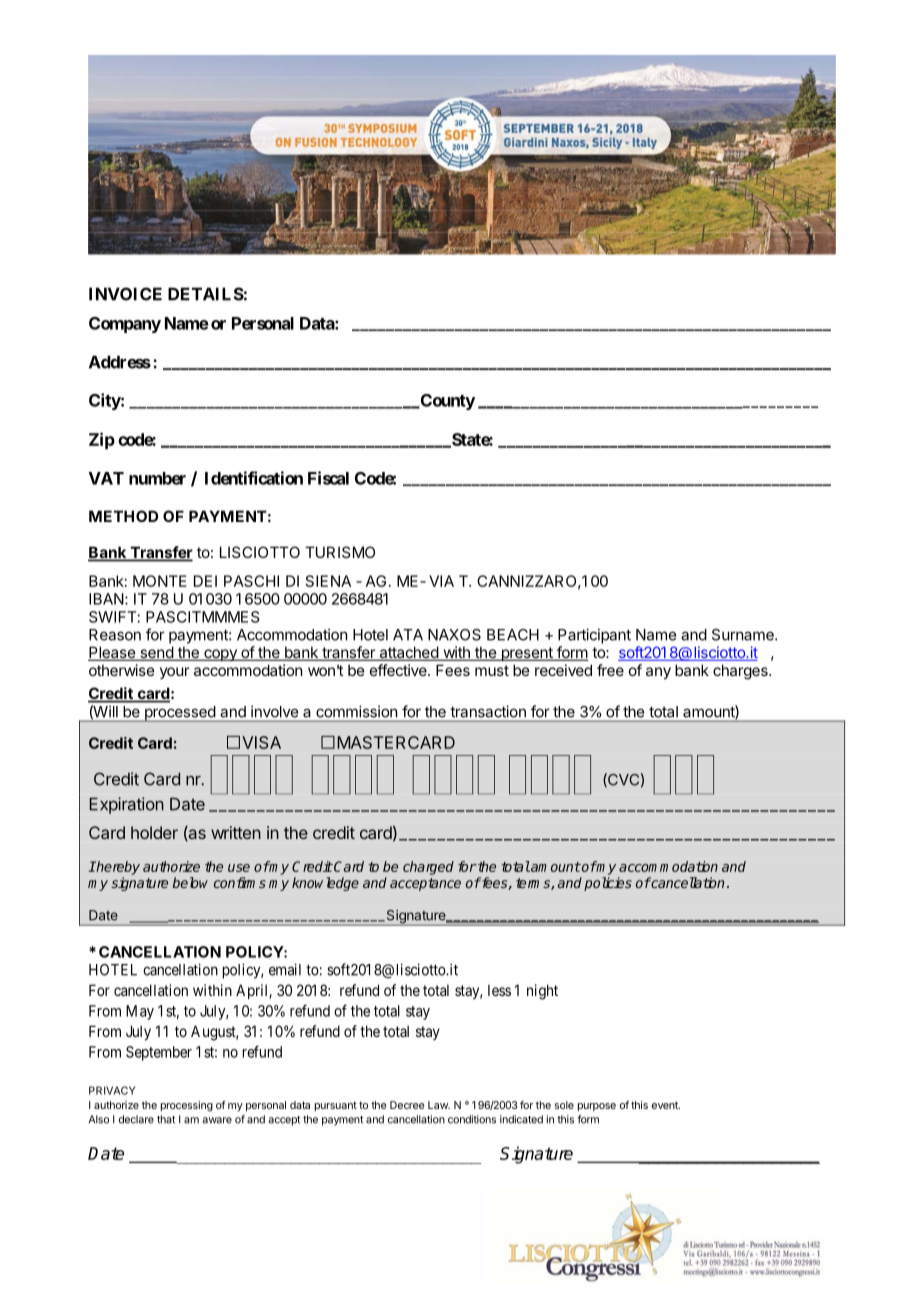  I want to click on MONTE, so click(160, 581).
